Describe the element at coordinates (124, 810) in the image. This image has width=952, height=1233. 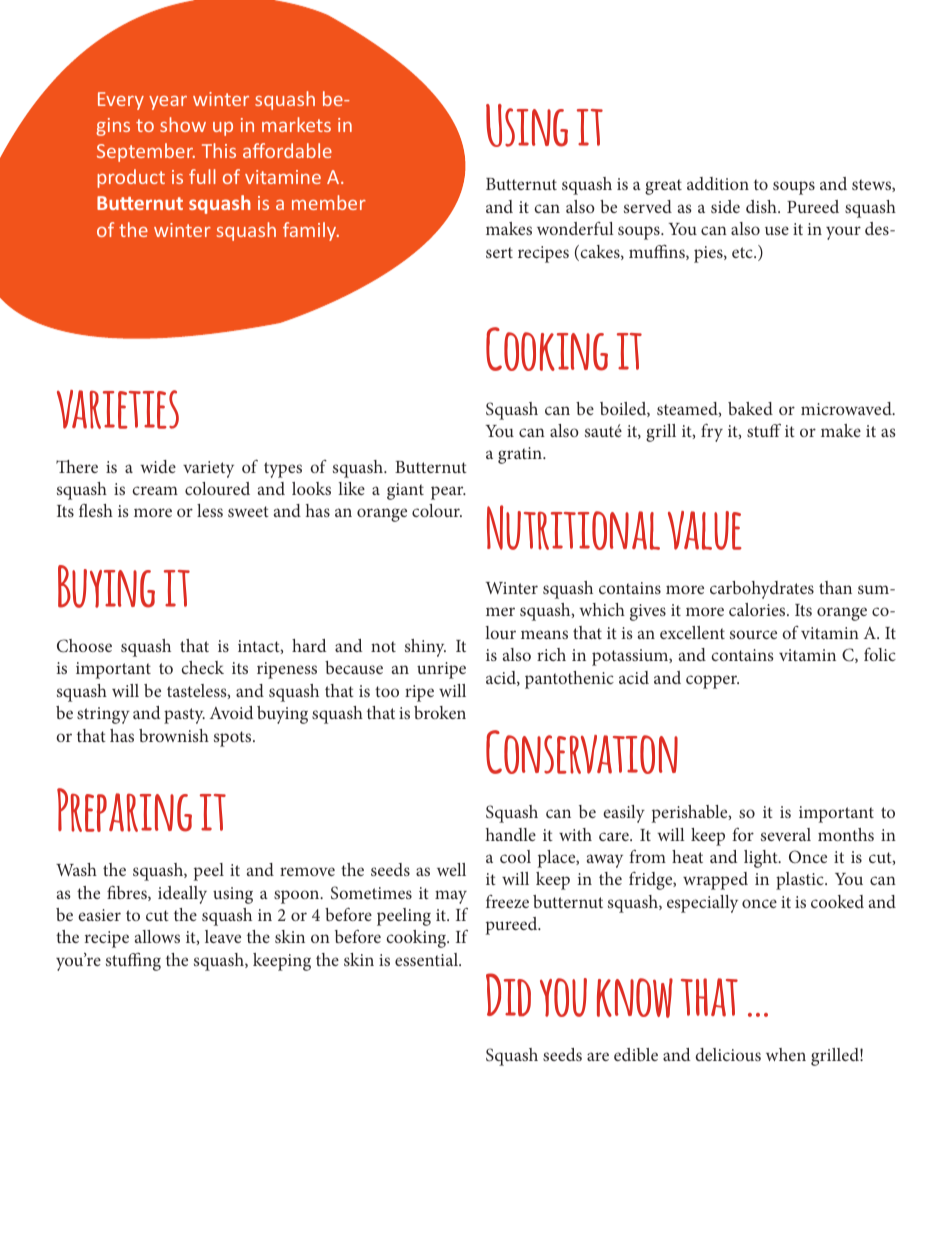
I see `Preparing` at that location.
